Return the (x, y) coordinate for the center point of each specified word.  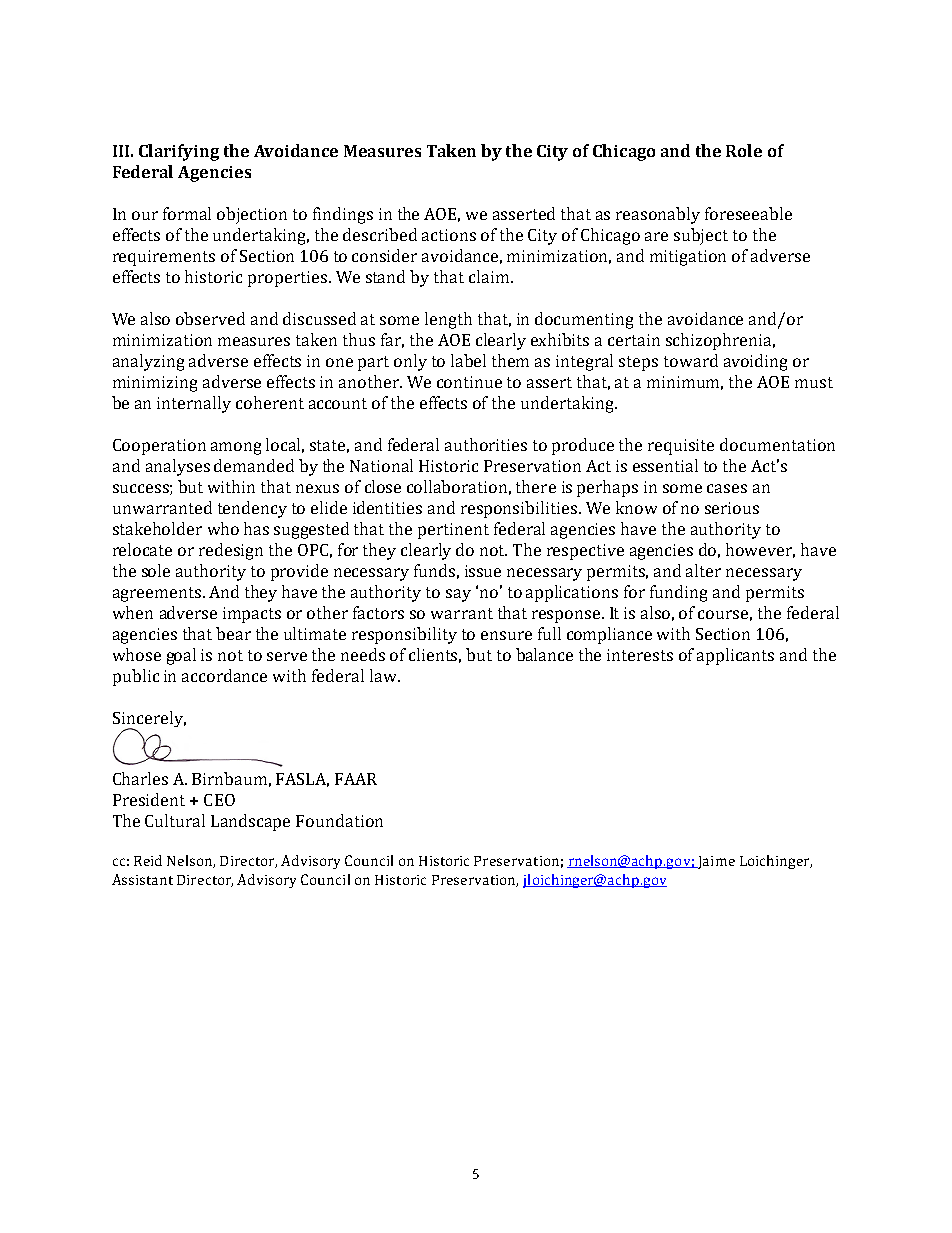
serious (732, 508)
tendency (252, 509)
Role (744, 150)
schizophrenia (720, 341)
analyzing (148, 362)
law (384, 675)
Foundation (339, 820)
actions (449, 235)
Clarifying (179, 152)
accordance (224, 675)
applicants (735, 656)
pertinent (453, 531)
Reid (148, 860)
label (468, 360)
